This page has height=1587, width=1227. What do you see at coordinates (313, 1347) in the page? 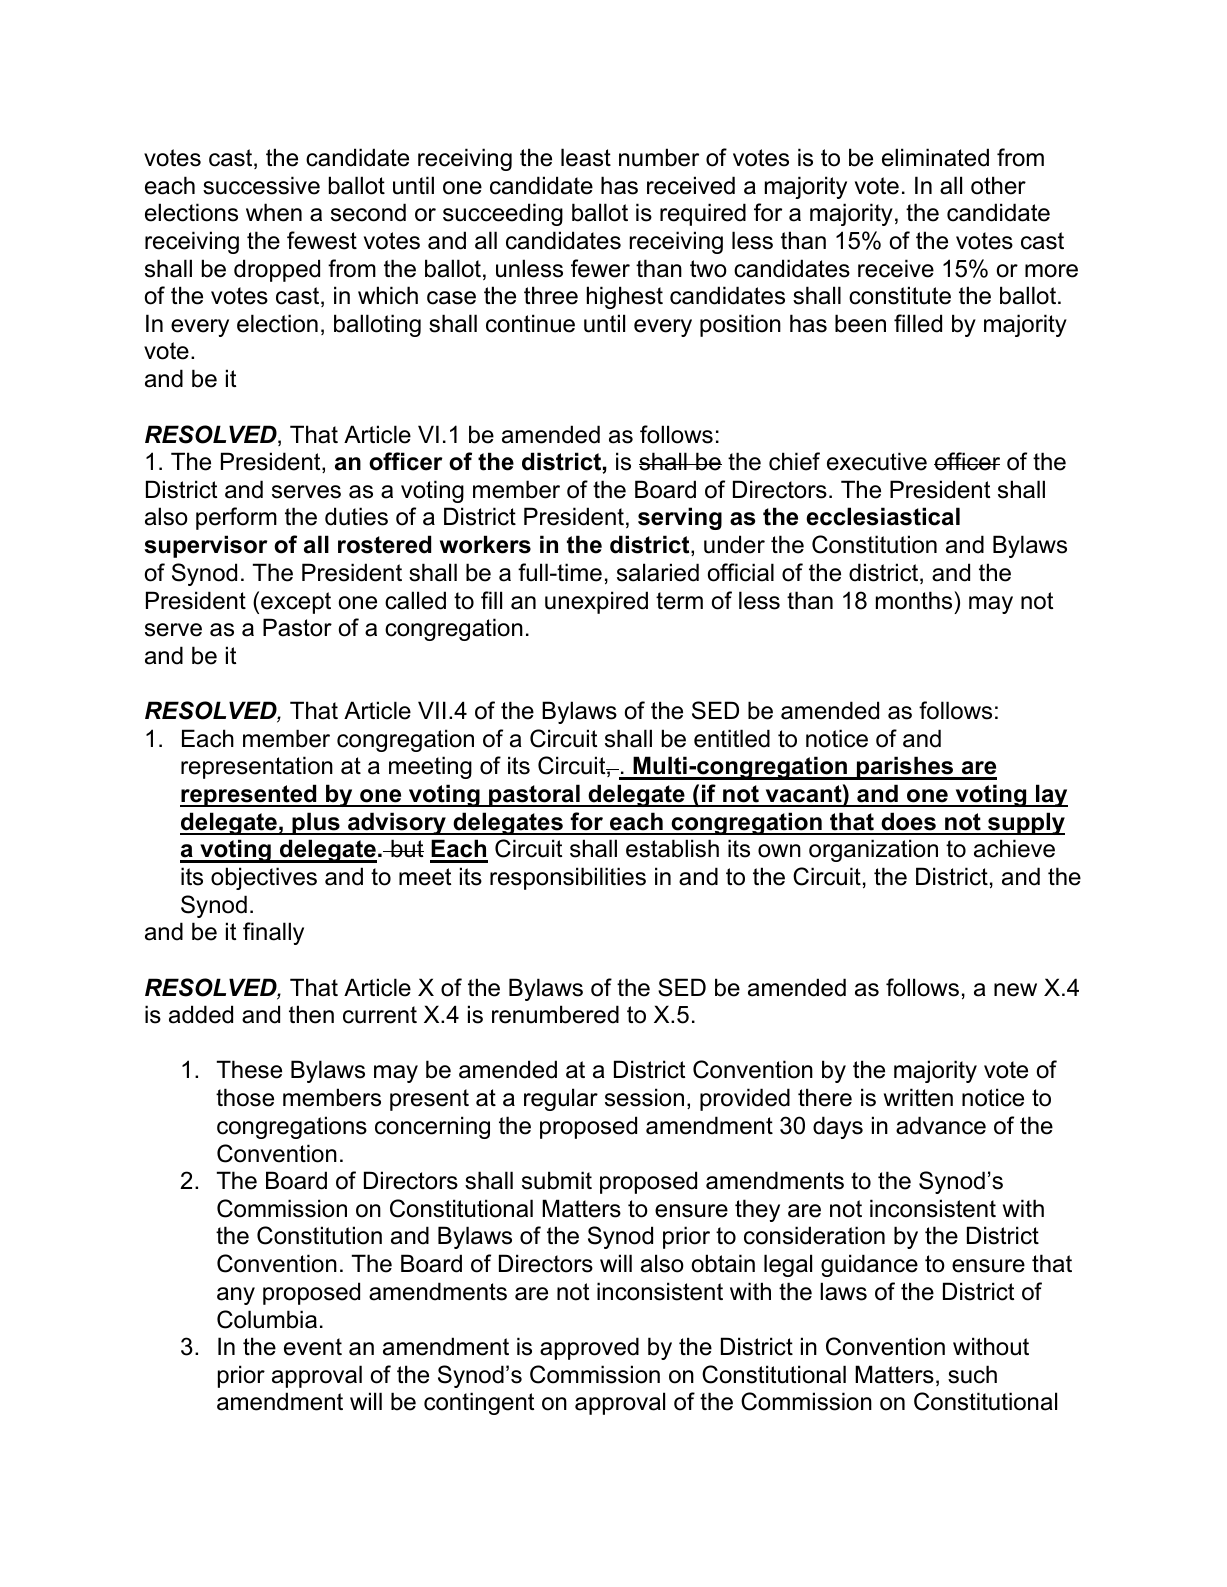
I see `event` at bounding box center [313, 1347].
